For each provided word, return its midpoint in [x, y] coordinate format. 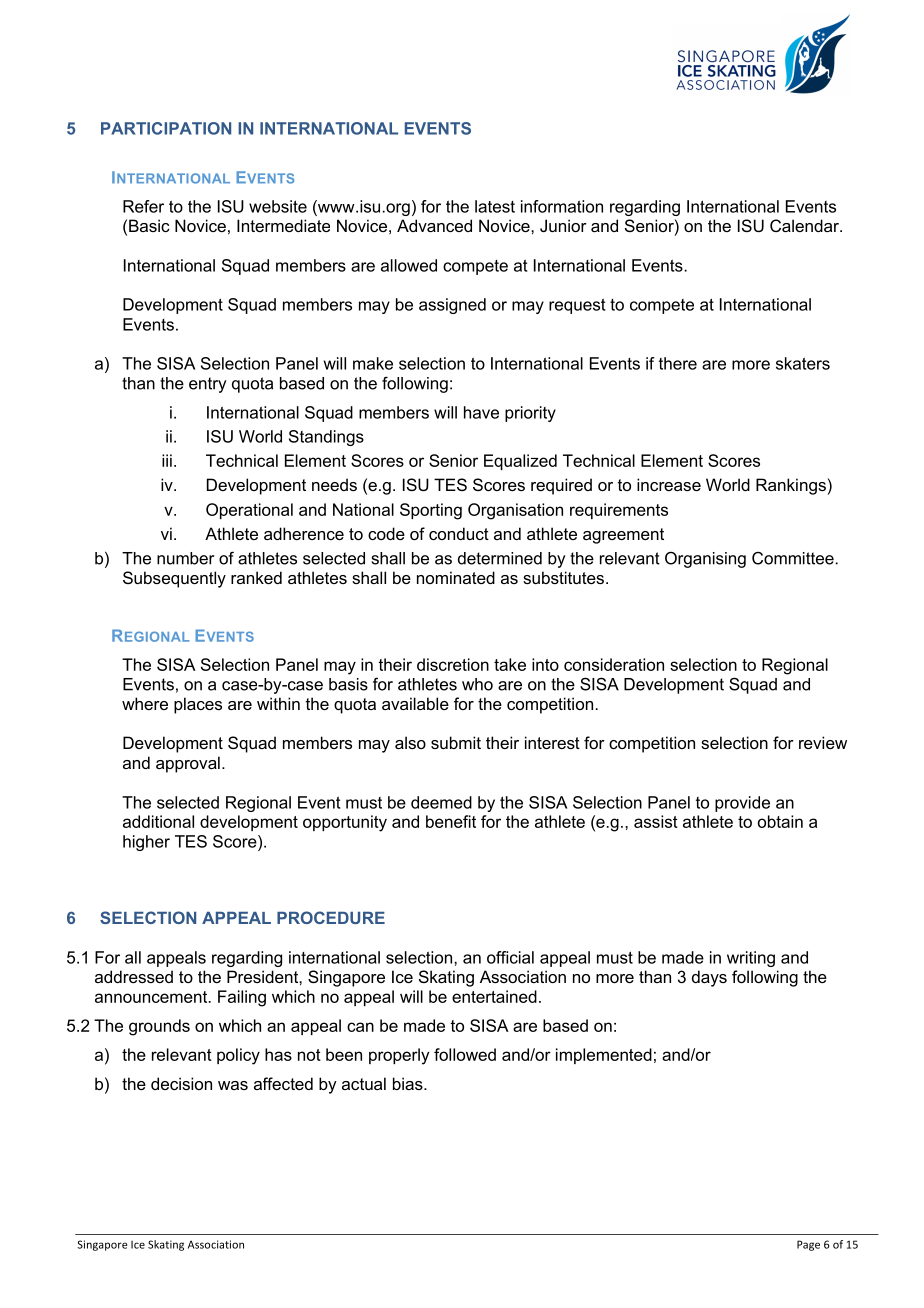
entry [208, 385]
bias [409, 1083]
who [477, 684]
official [510, 957]
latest [495, 206]
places [198, 705]
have [481, 412]
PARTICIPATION [166, 128]
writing [751, 959]
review [823, 742]
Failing [242, 998]
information [562, 206]
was [233, 1085]
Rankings [791, 486]
